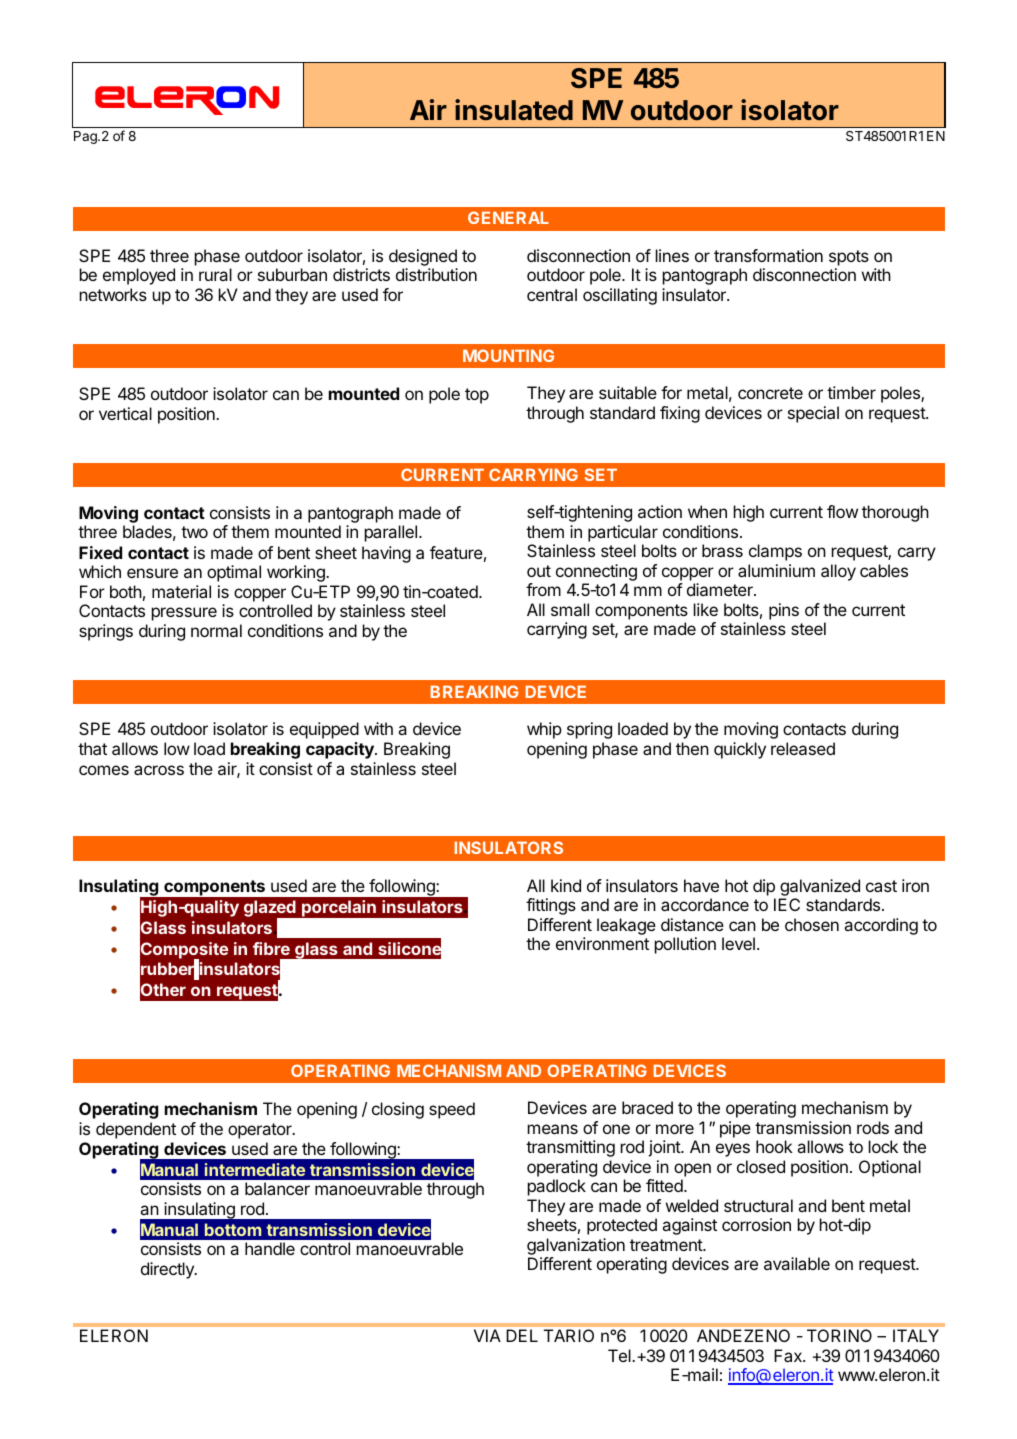 Image resolution: width=1017 pixels, height=1439 pixels. What do you see at coordinates (544, 730) in the screenshot?
I see `whip` at bounding box center [544, 730].
